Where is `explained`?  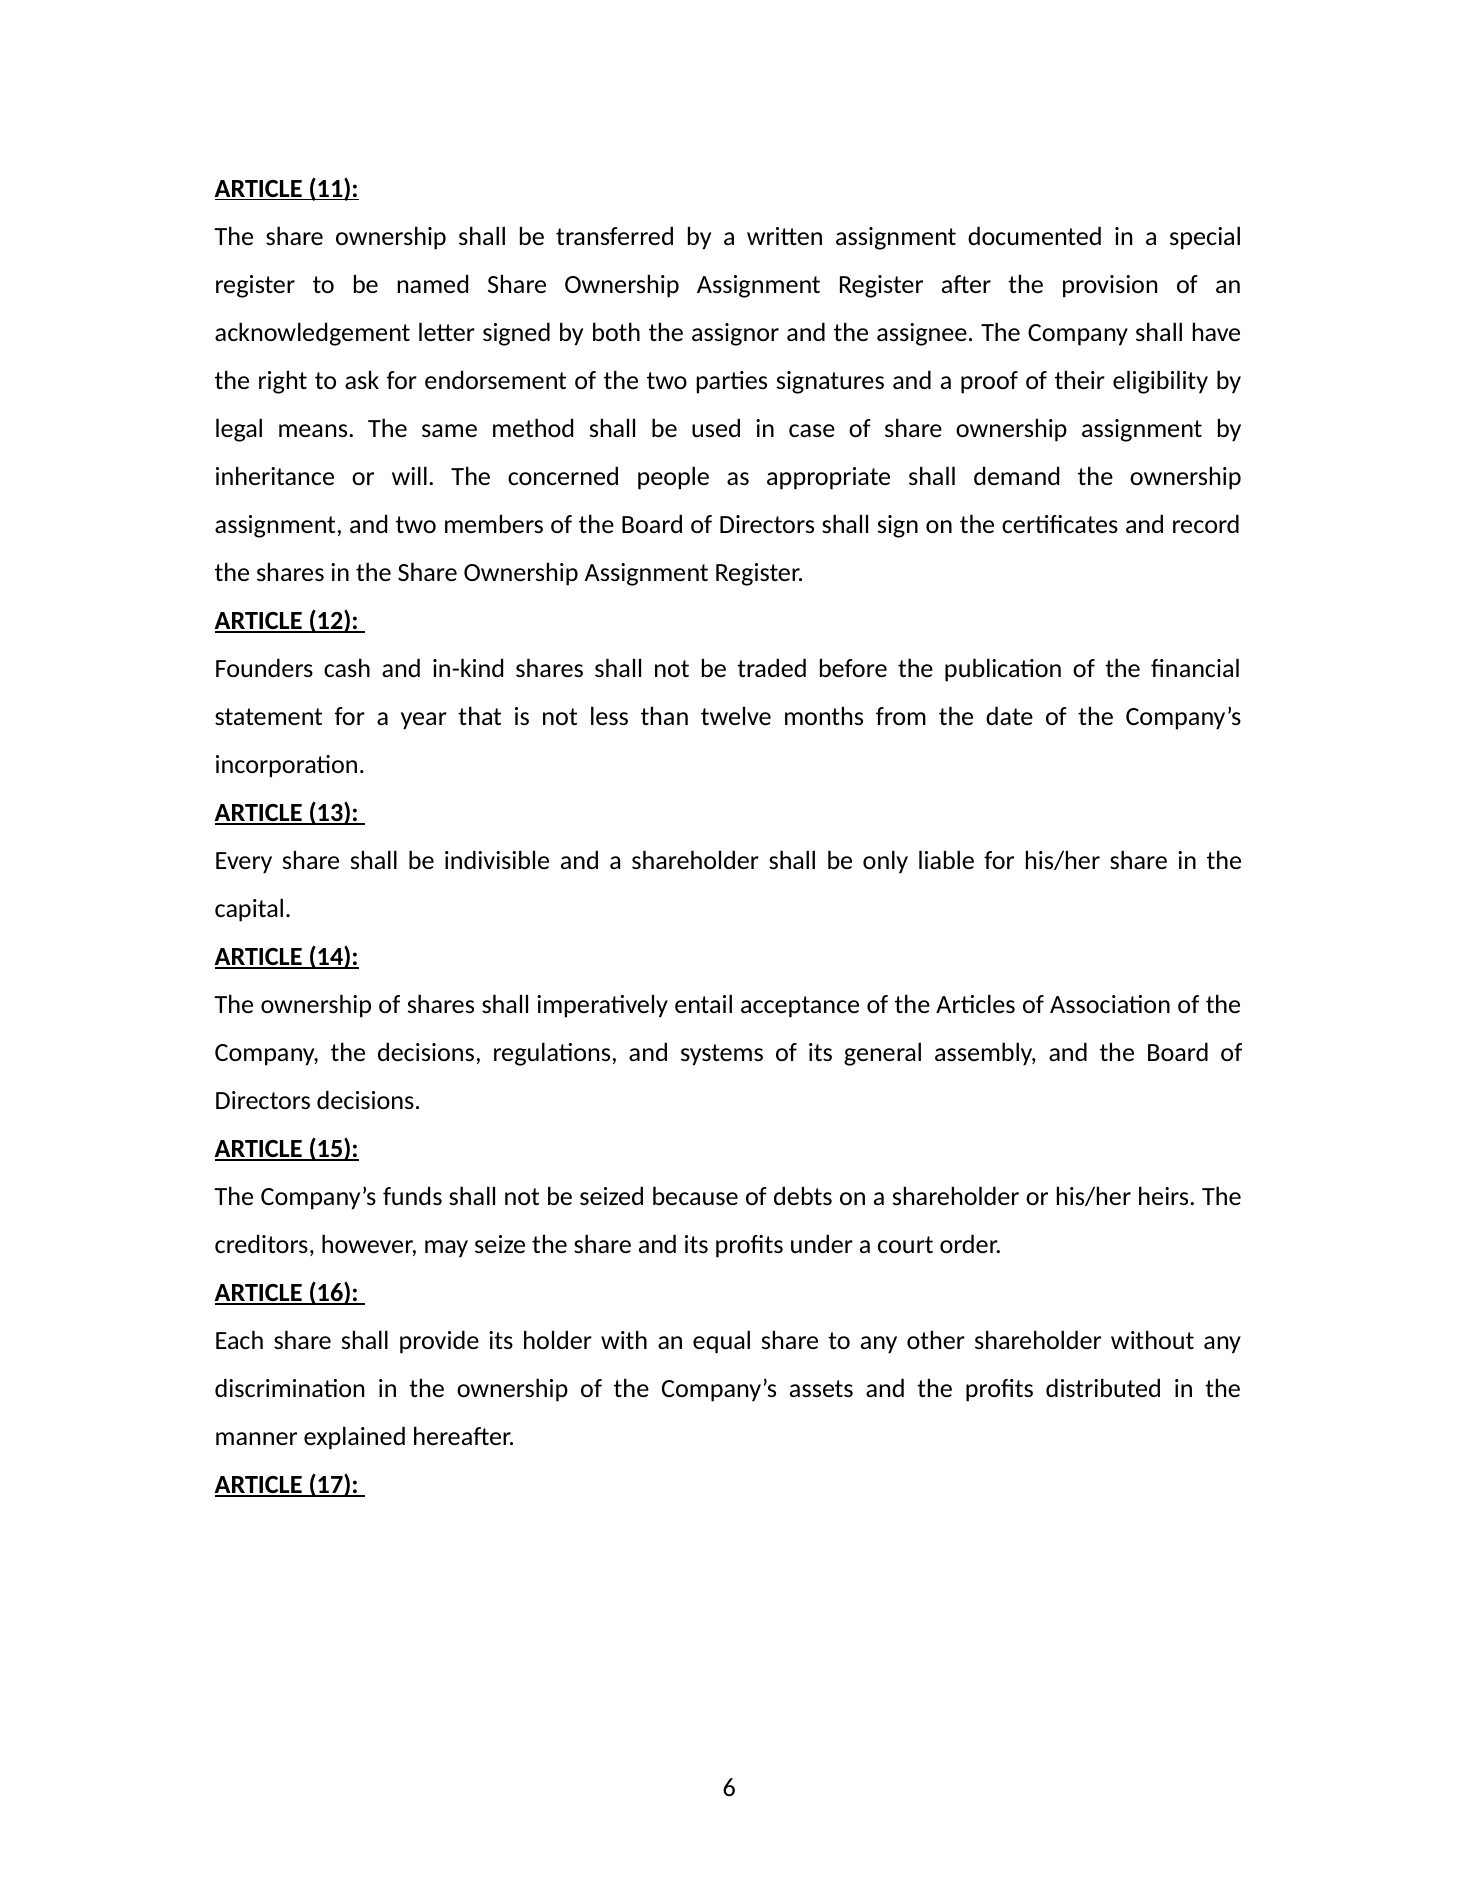
explained is located at coordinates (354, 1438).
